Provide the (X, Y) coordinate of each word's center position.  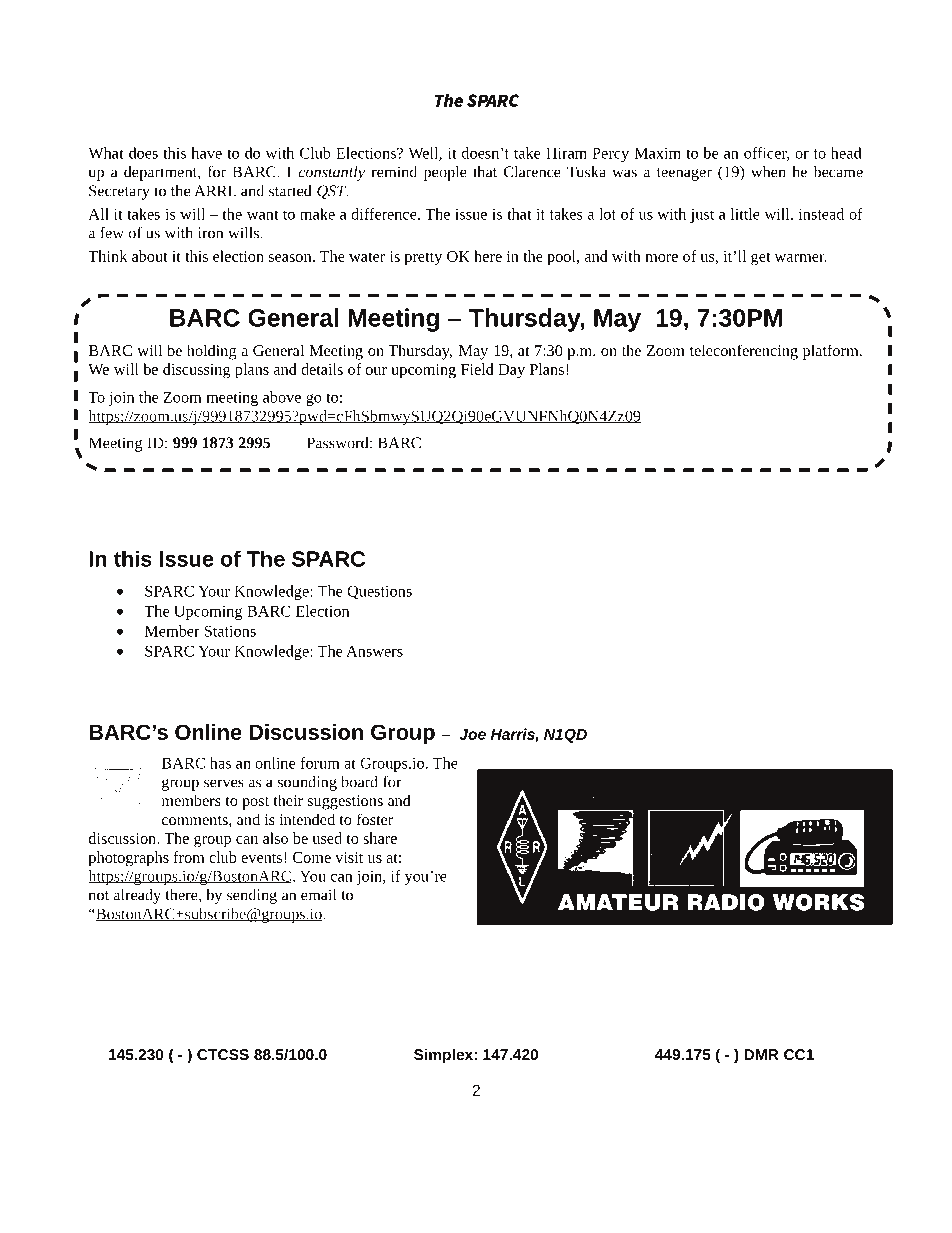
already (137, 896)
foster (375, 819)
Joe (472, 734)
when (768, 172)
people (445, 173)
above (282, 397)
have (206, 153)
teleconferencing (744, 352)
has (220, 763)
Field (477, 369)
